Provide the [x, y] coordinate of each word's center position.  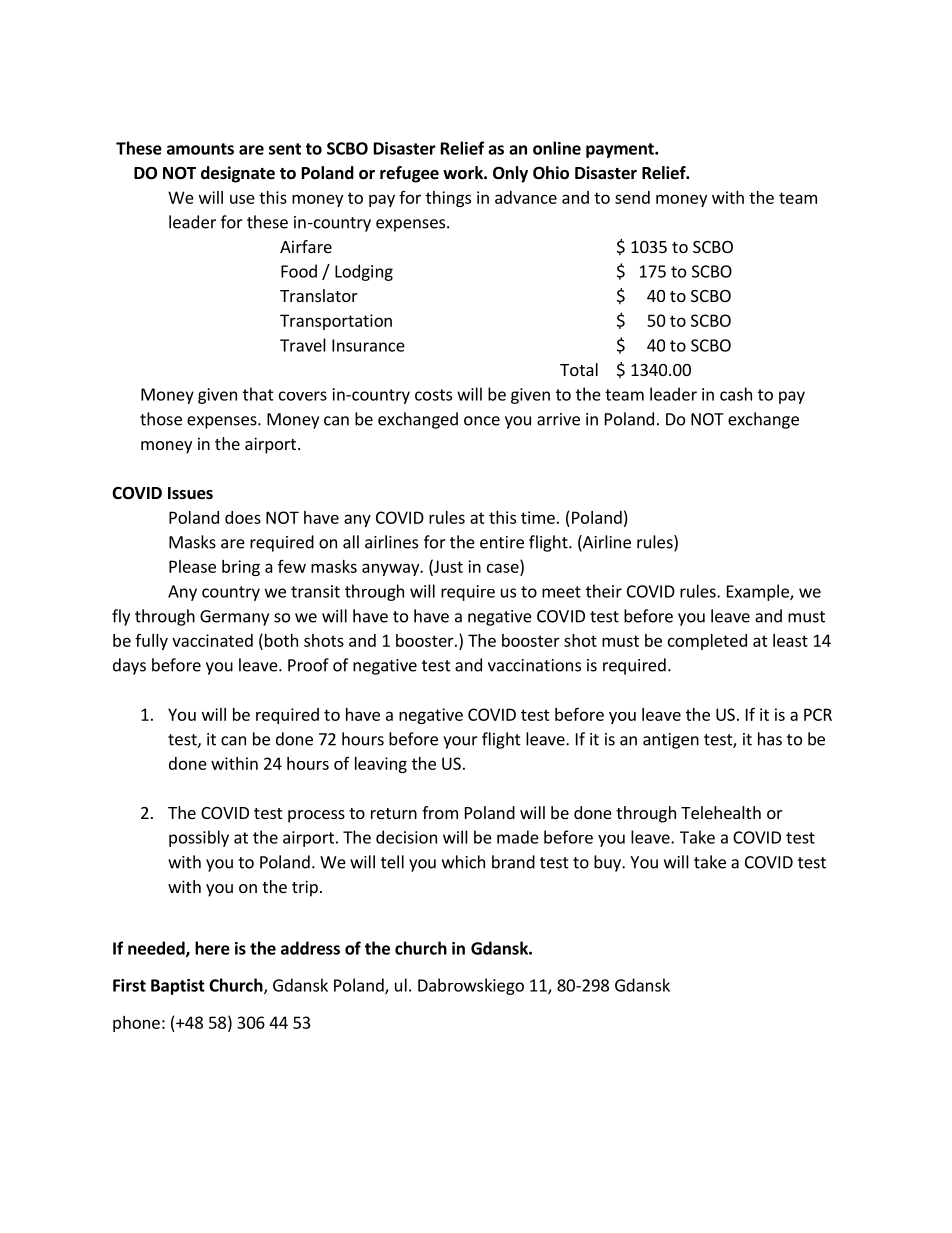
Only [510, 174]
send [632, 197]
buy [608, 863]
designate [238, 174]
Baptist [178, 987]
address [310, 948]
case [503, 568]
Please [192, 566]
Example [759, 592]
